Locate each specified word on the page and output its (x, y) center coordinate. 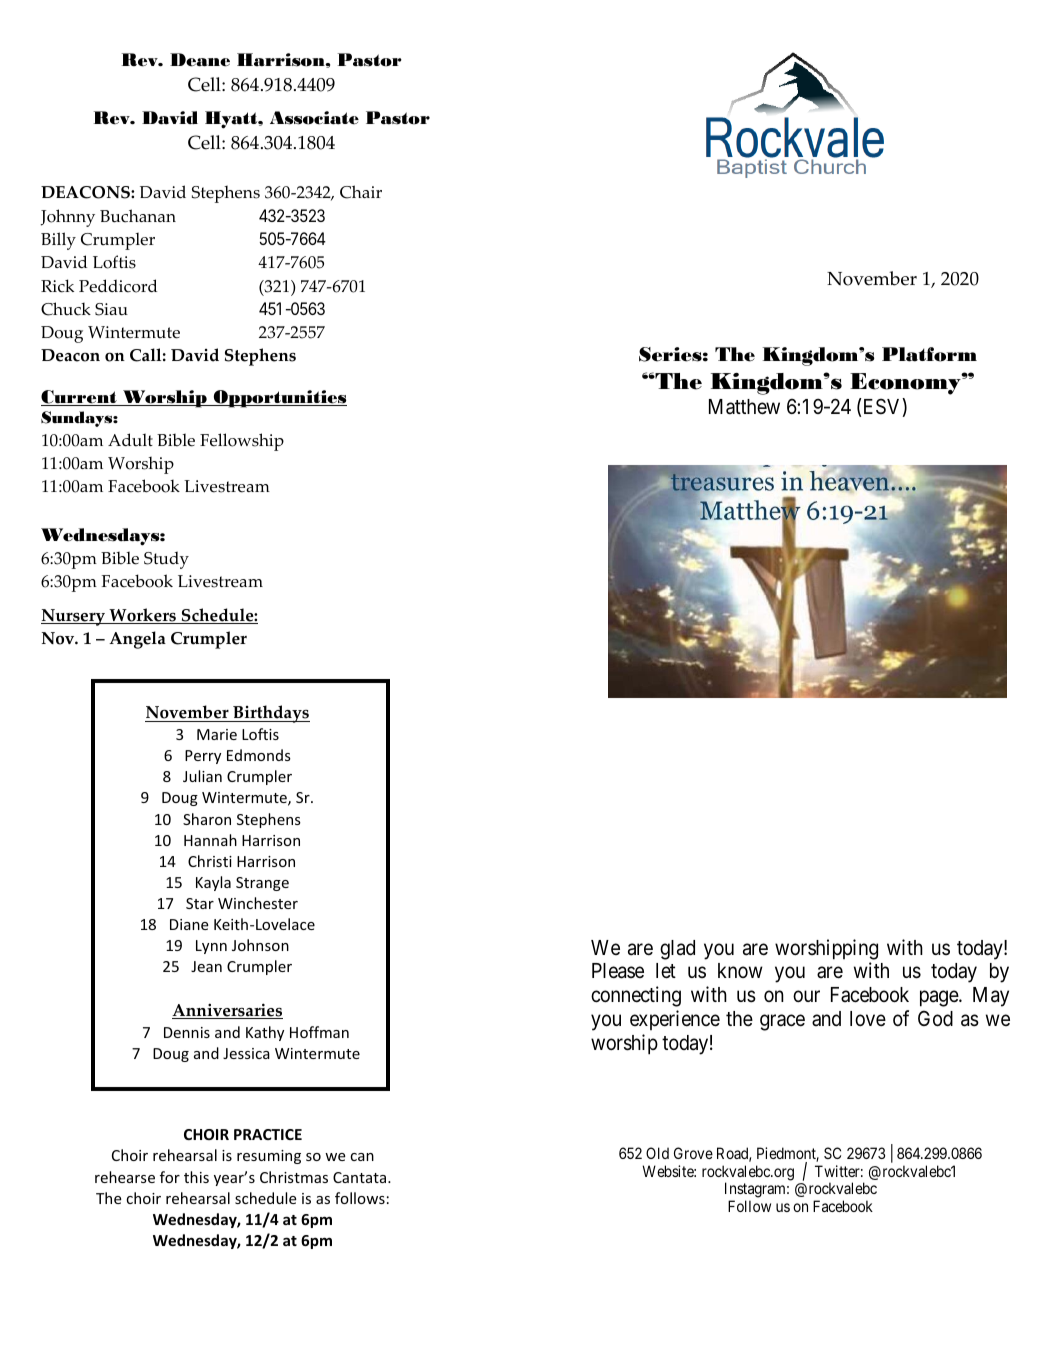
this (196, 1177)
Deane (200, 60)
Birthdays (270, 714)
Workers (142, 616)
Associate (314, 118)
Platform (929, 354)
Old (657, 1153)
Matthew (744, 407)
